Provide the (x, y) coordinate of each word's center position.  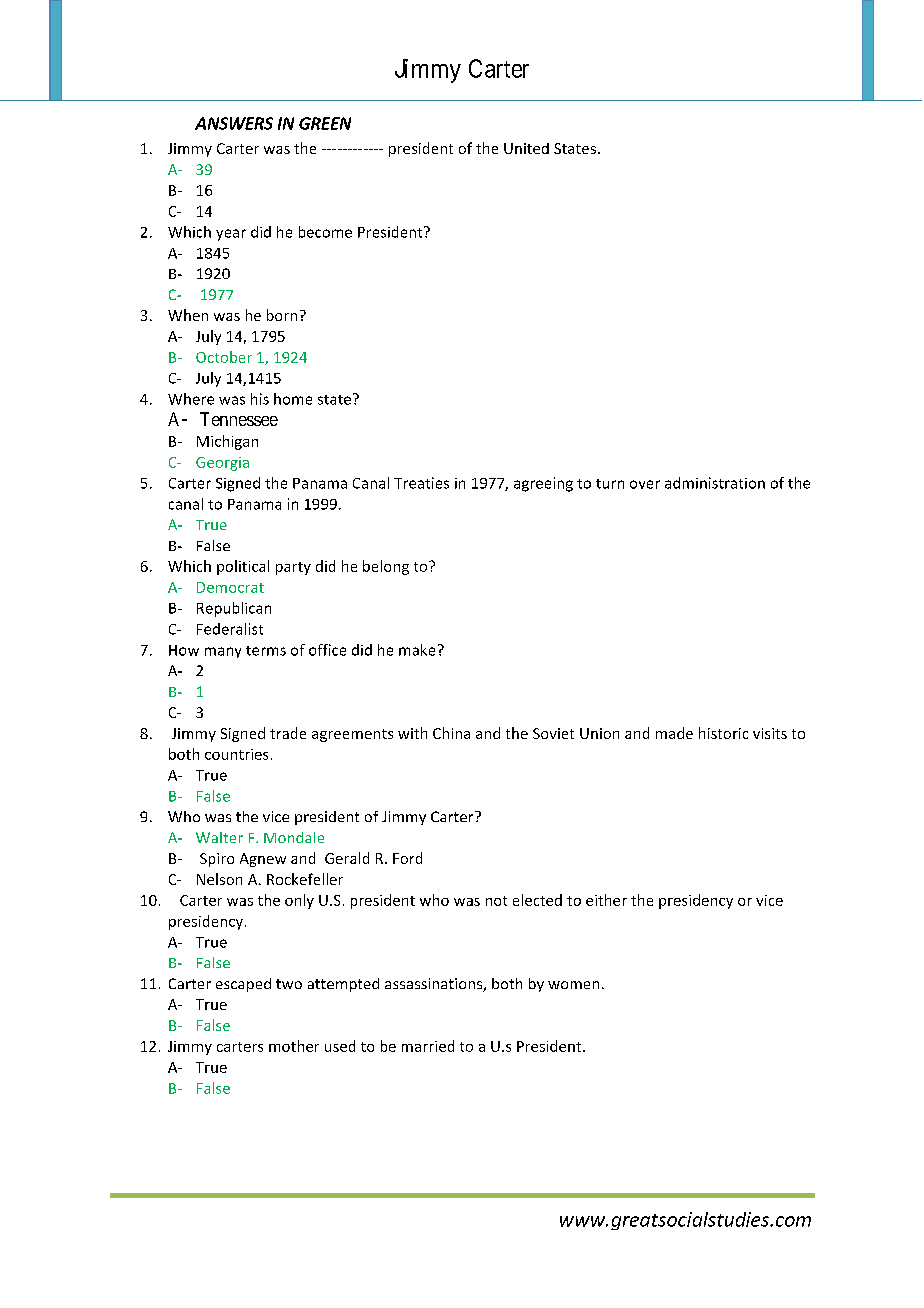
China (451, 733)
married (428, 1046)
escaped (243, 985)
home (293, 399)
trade (288, 733)
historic (723, 733)
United (526, 148)
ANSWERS (234, 123)
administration (715, 483)
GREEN (325, 123)
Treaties (421, 483)
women (573, 985)
